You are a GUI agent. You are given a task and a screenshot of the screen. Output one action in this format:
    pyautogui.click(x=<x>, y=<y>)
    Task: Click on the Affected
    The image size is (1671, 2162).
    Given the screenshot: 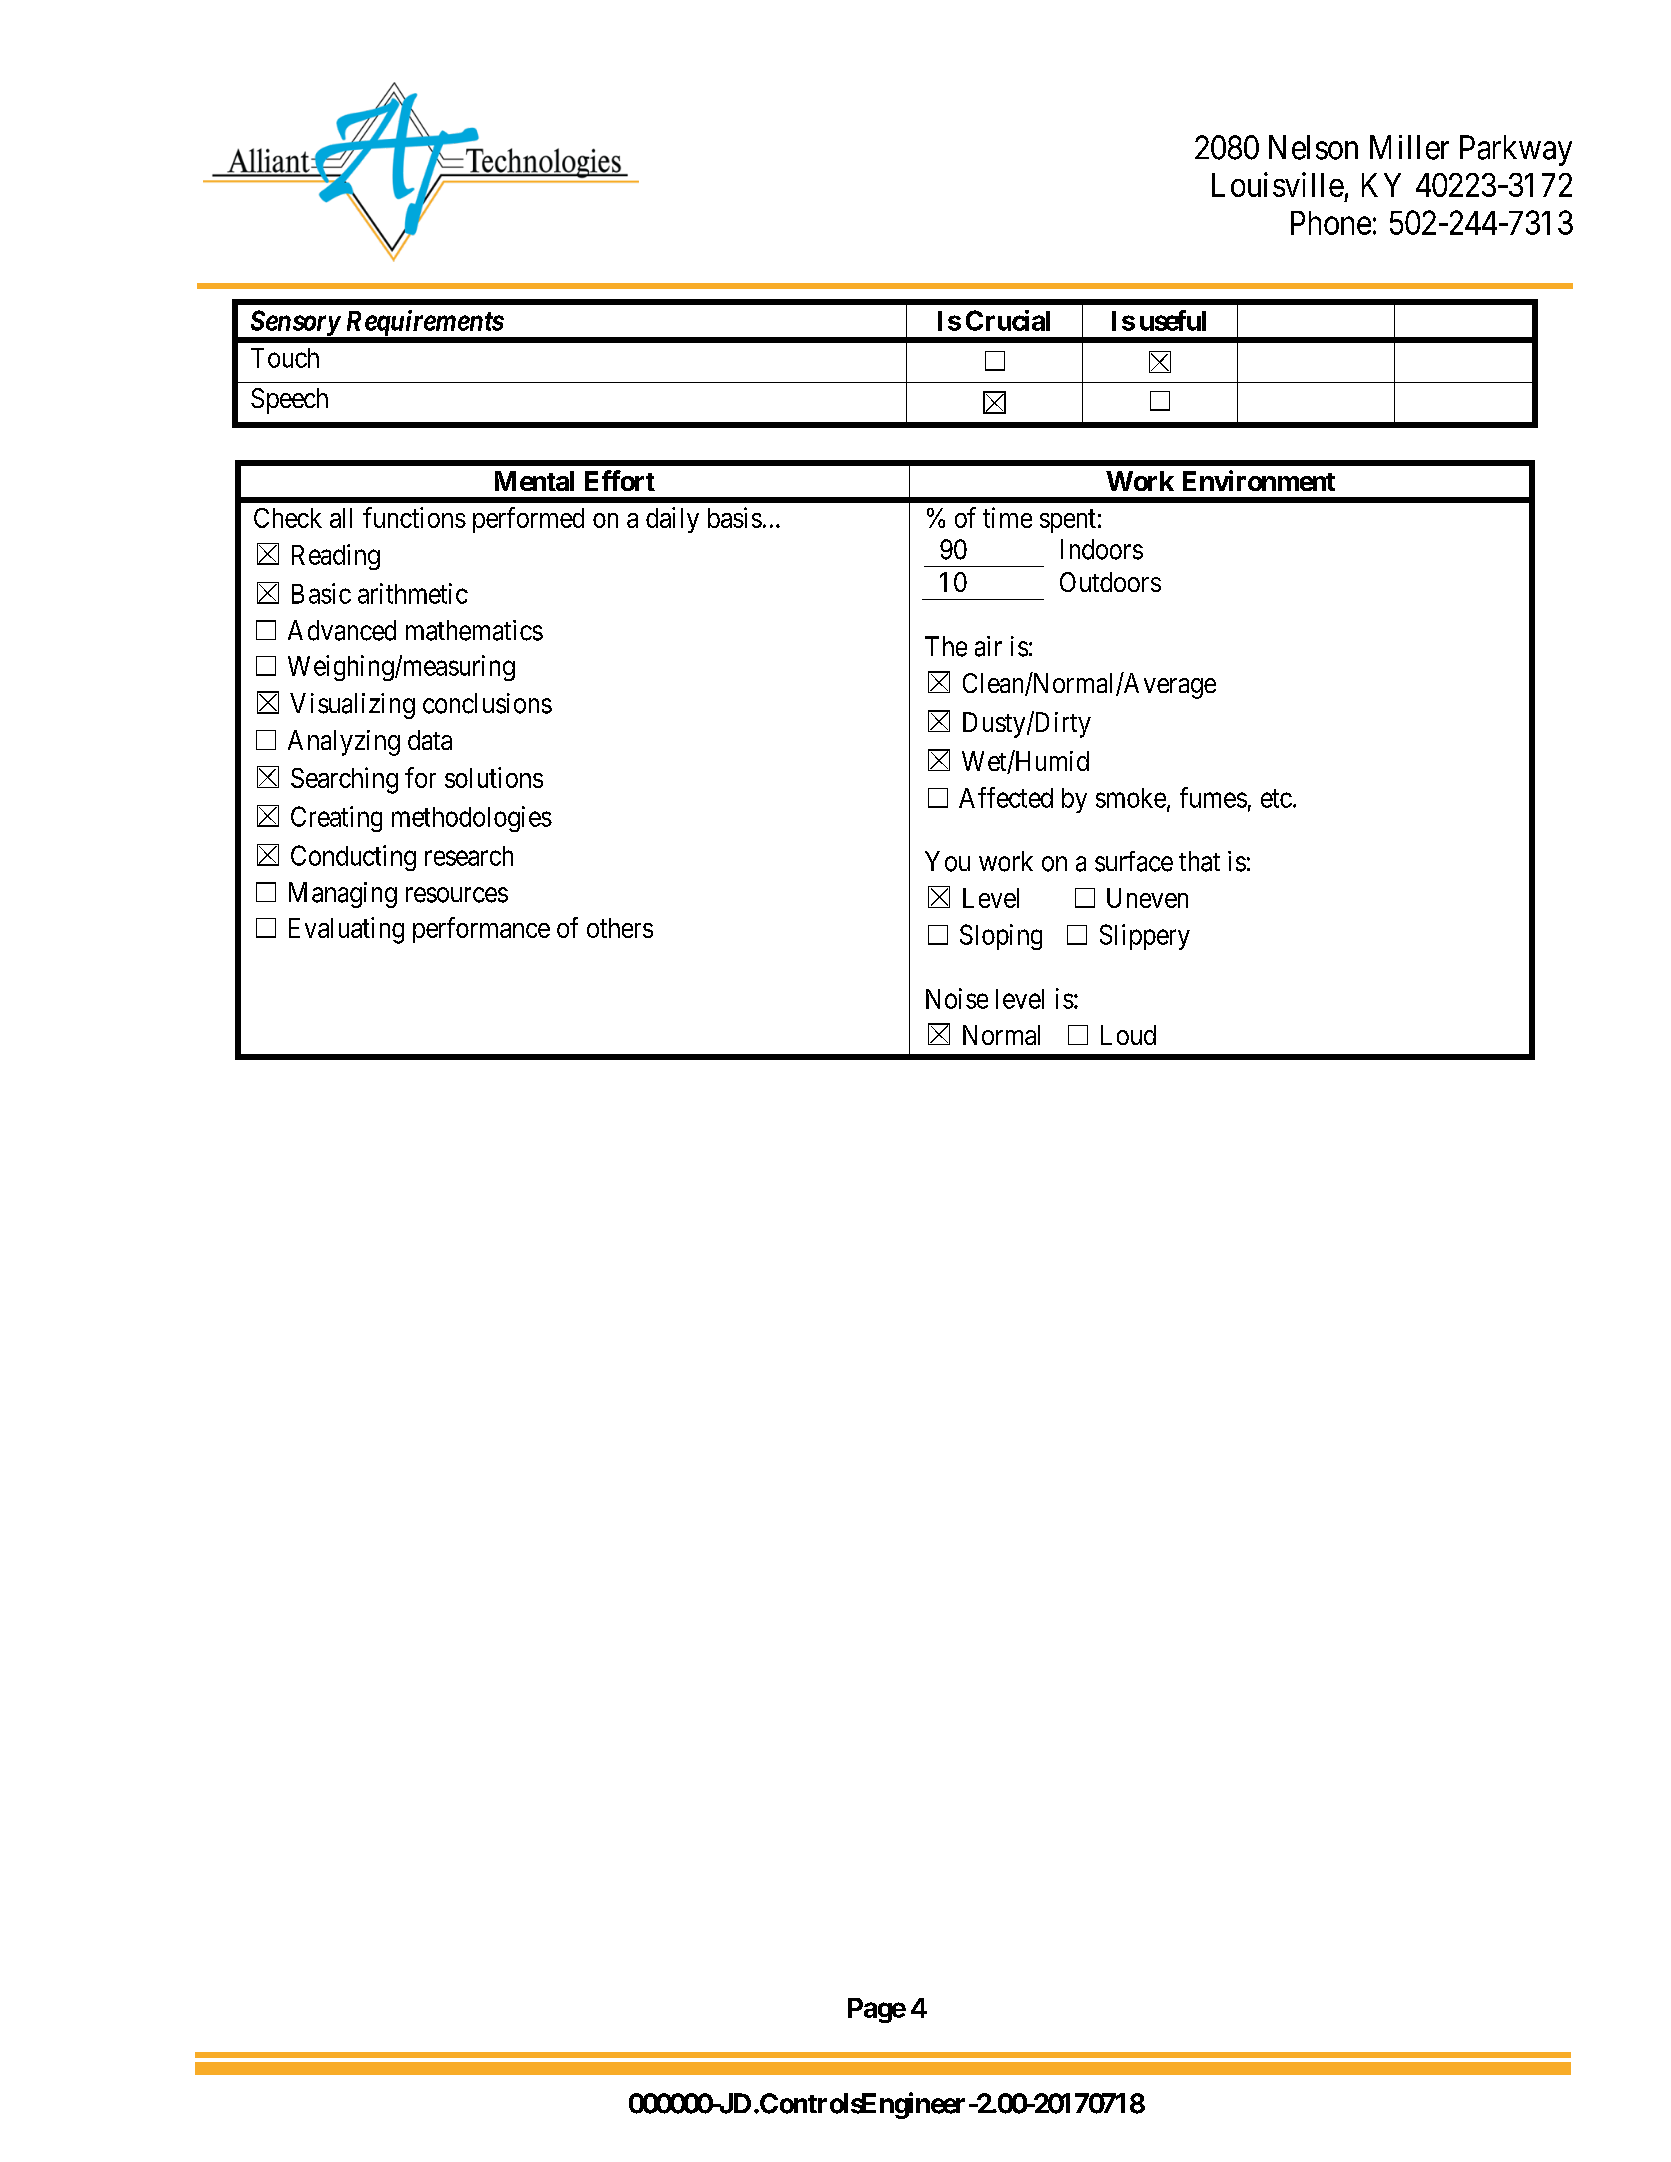 What is the action you would take?
    pyautogui.click(x=1006, y=797)
